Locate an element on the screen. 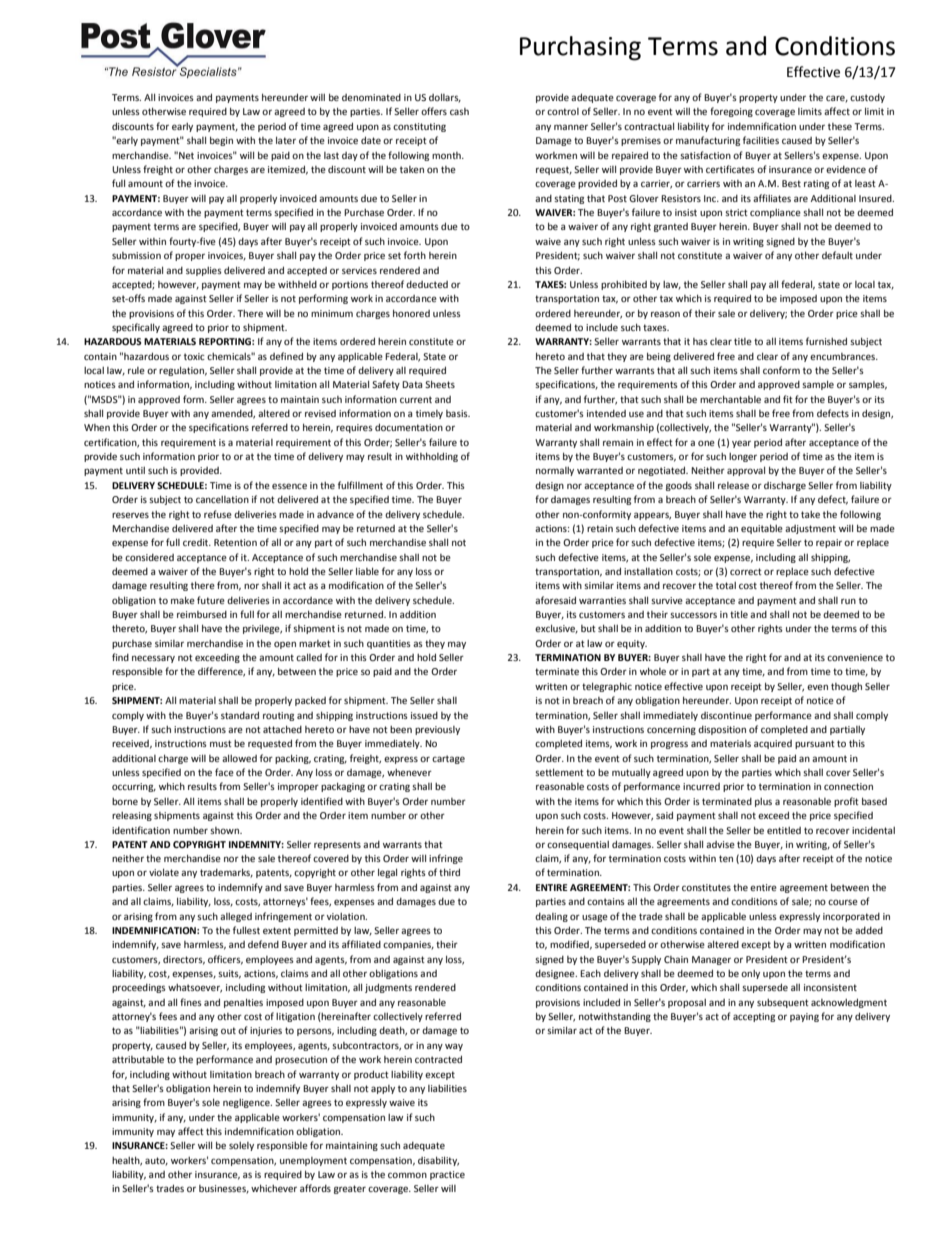 This screenshot has width=952, height=1233. negligence is located at coordinates (247, 1103).
